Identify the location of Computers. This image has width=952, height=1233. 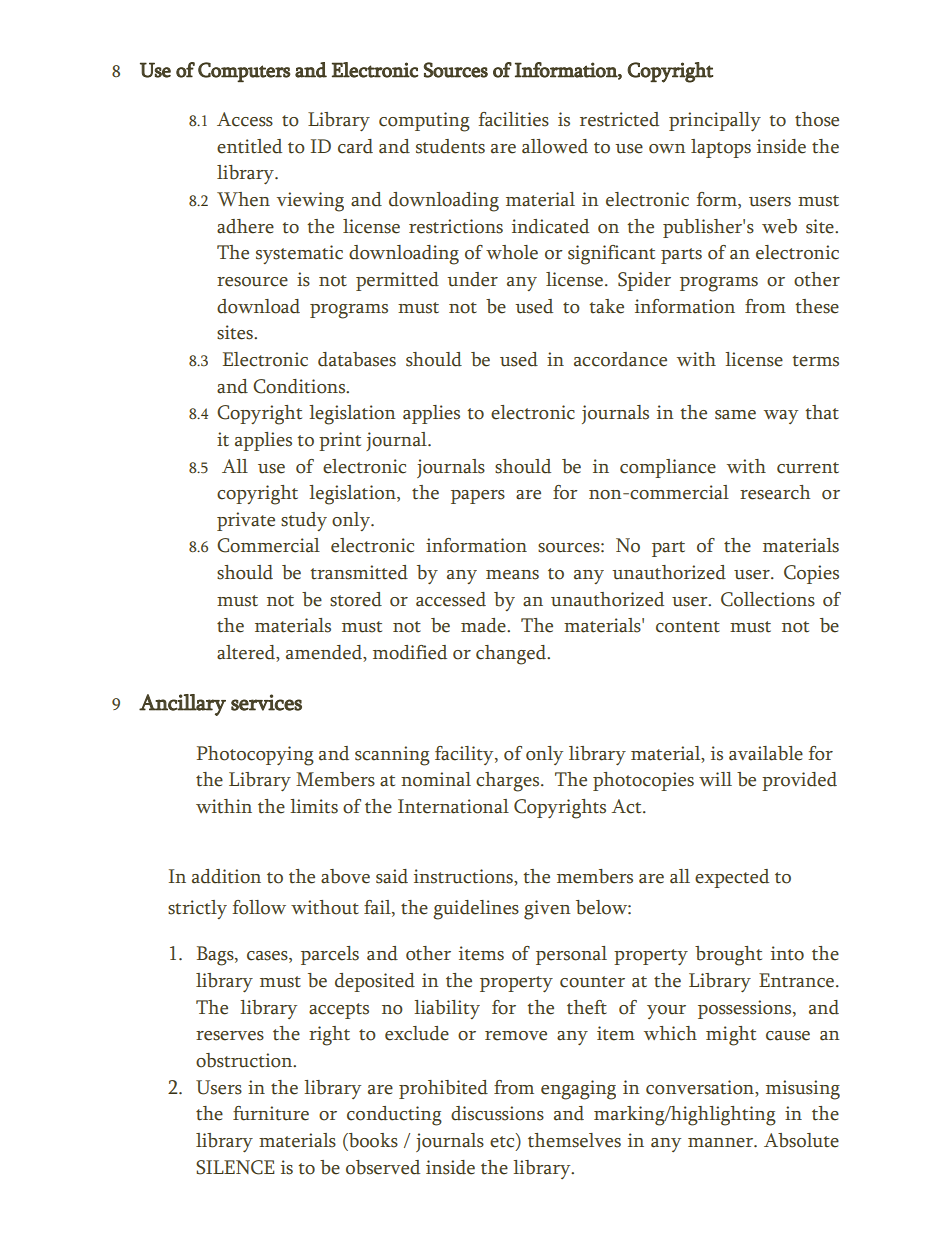
(244, 72).
